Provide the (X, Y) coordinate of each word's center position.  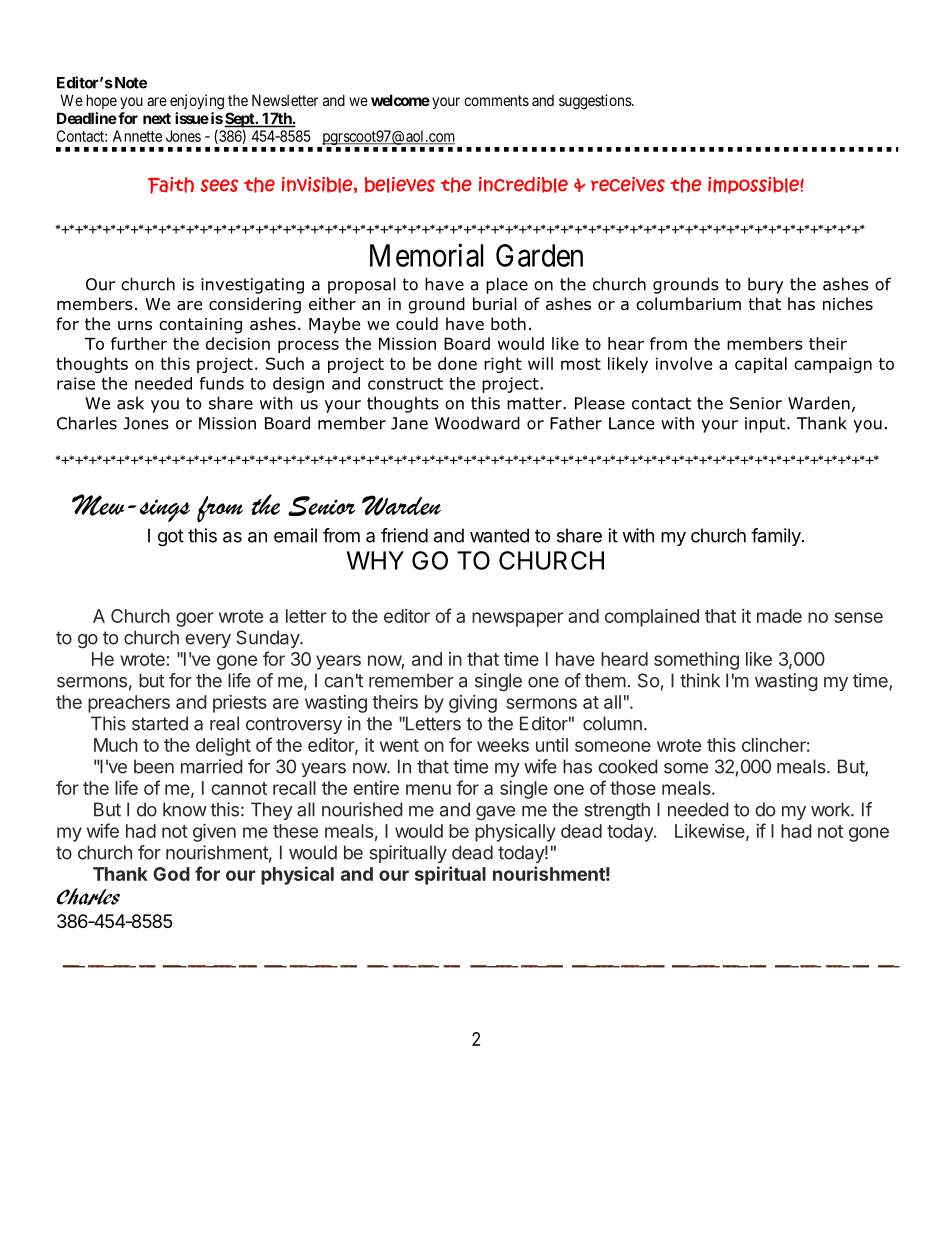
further (139, 343)
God (171, 874)
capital (761, 365)
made (779, 616)
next (157, 118)
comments (496, 100)
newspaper (517, 619)
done (457, 363)
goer (195, 619)
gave (495, 813)
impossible (754, 185)
